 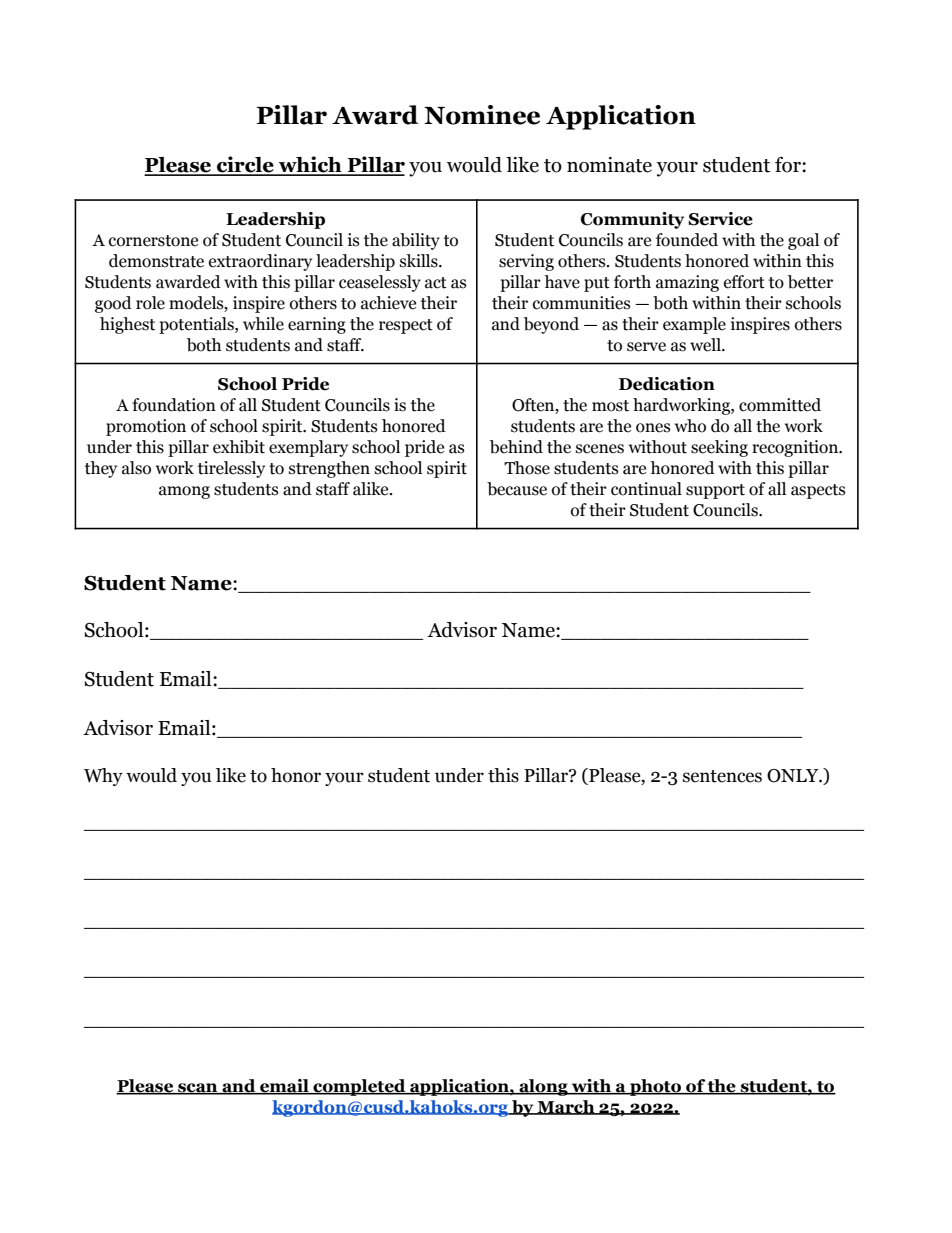 What do you see at coordinates (715, 491) in the screenshot?
I see `support` at bounding box center [715, 491].
